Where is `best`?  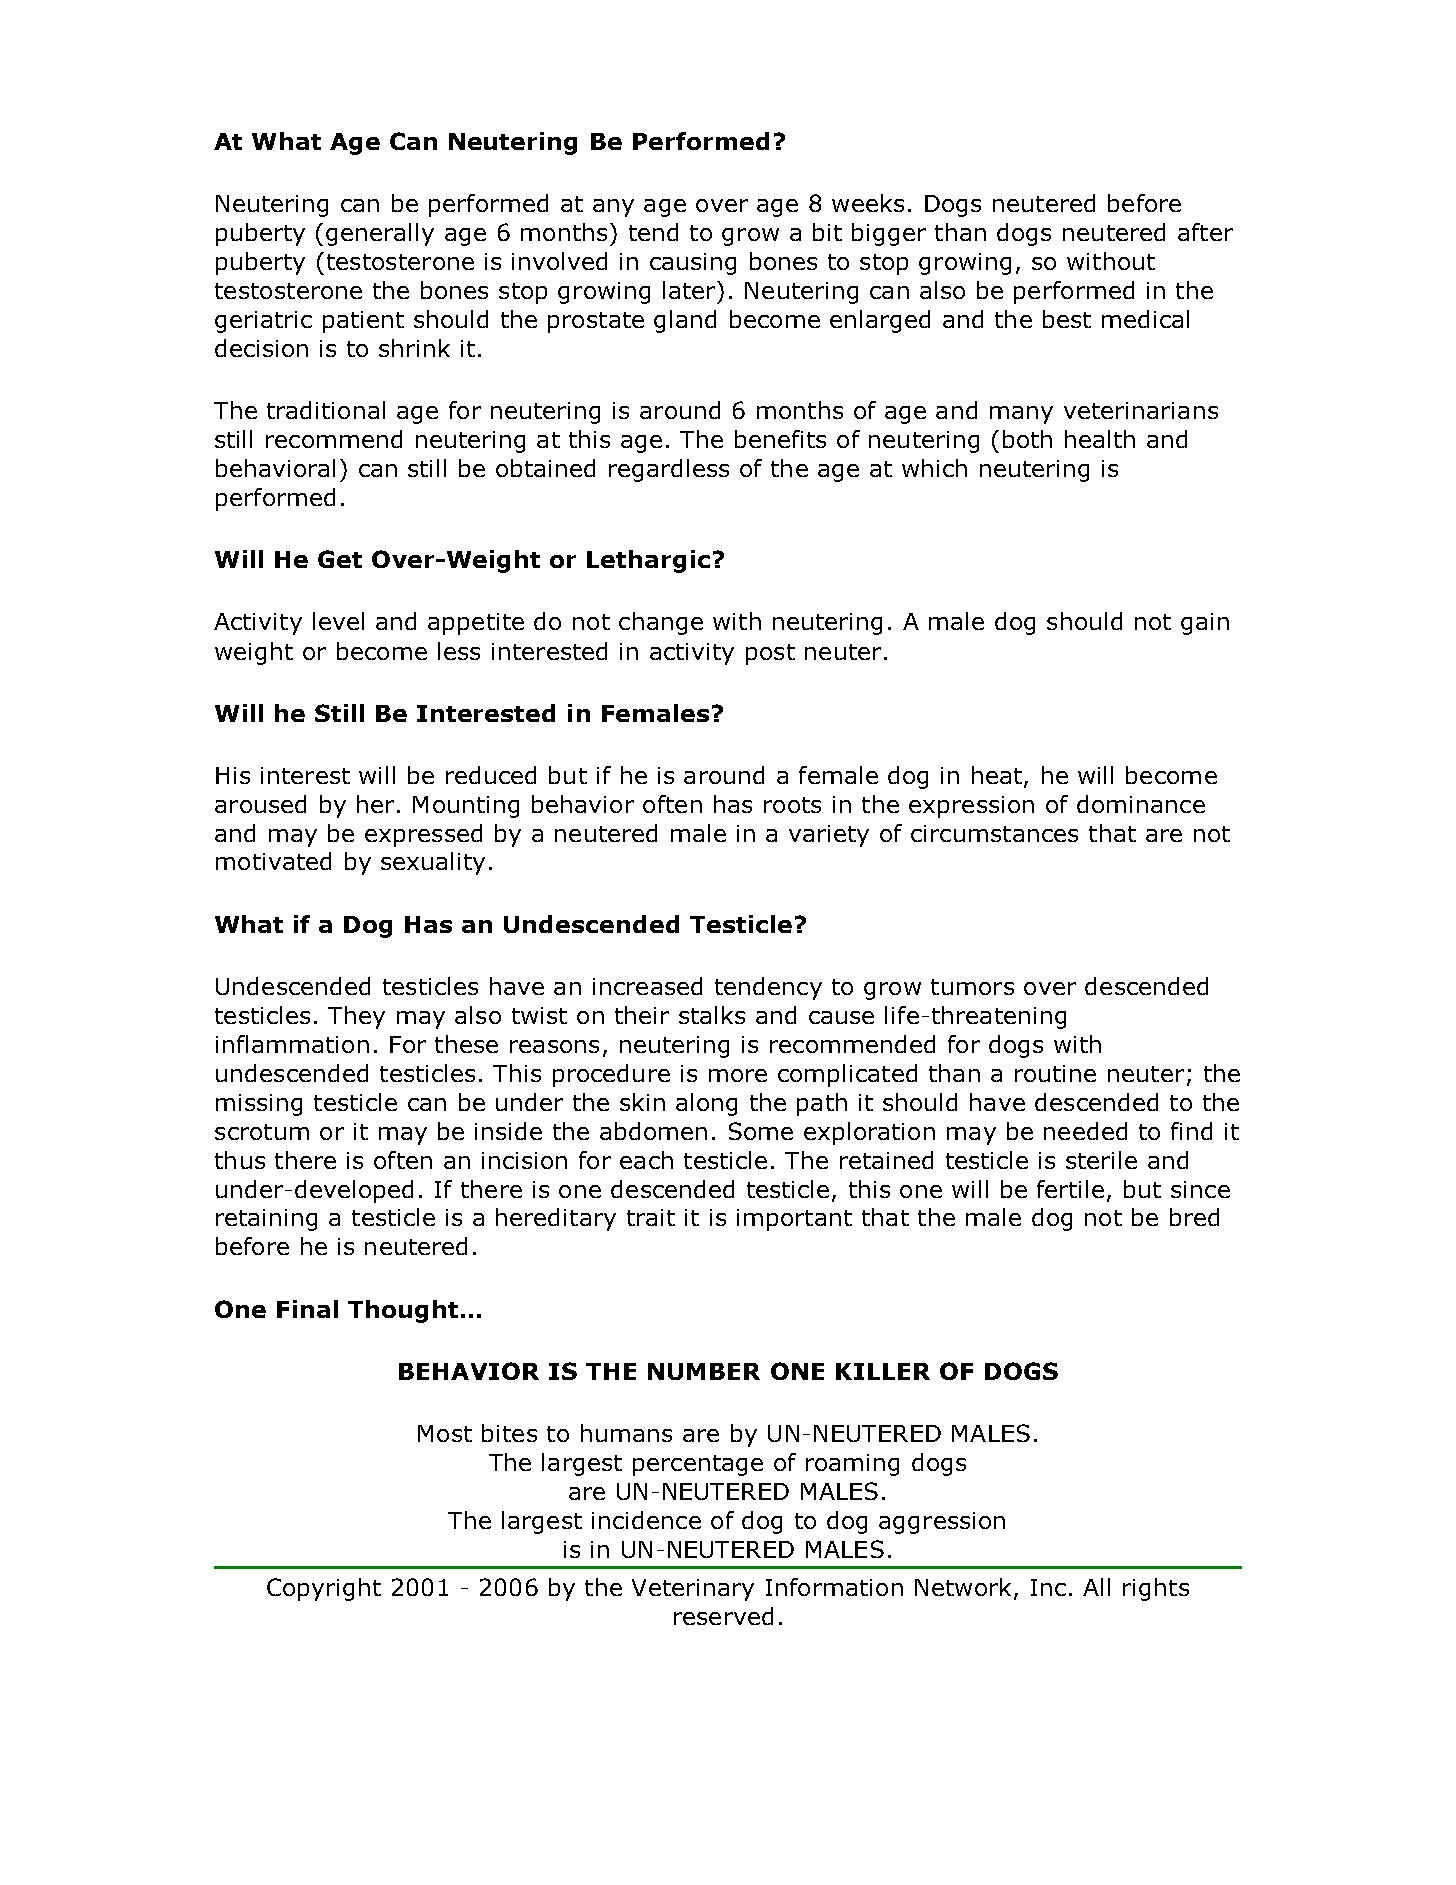 best is located at coordinates (1067, 319).
